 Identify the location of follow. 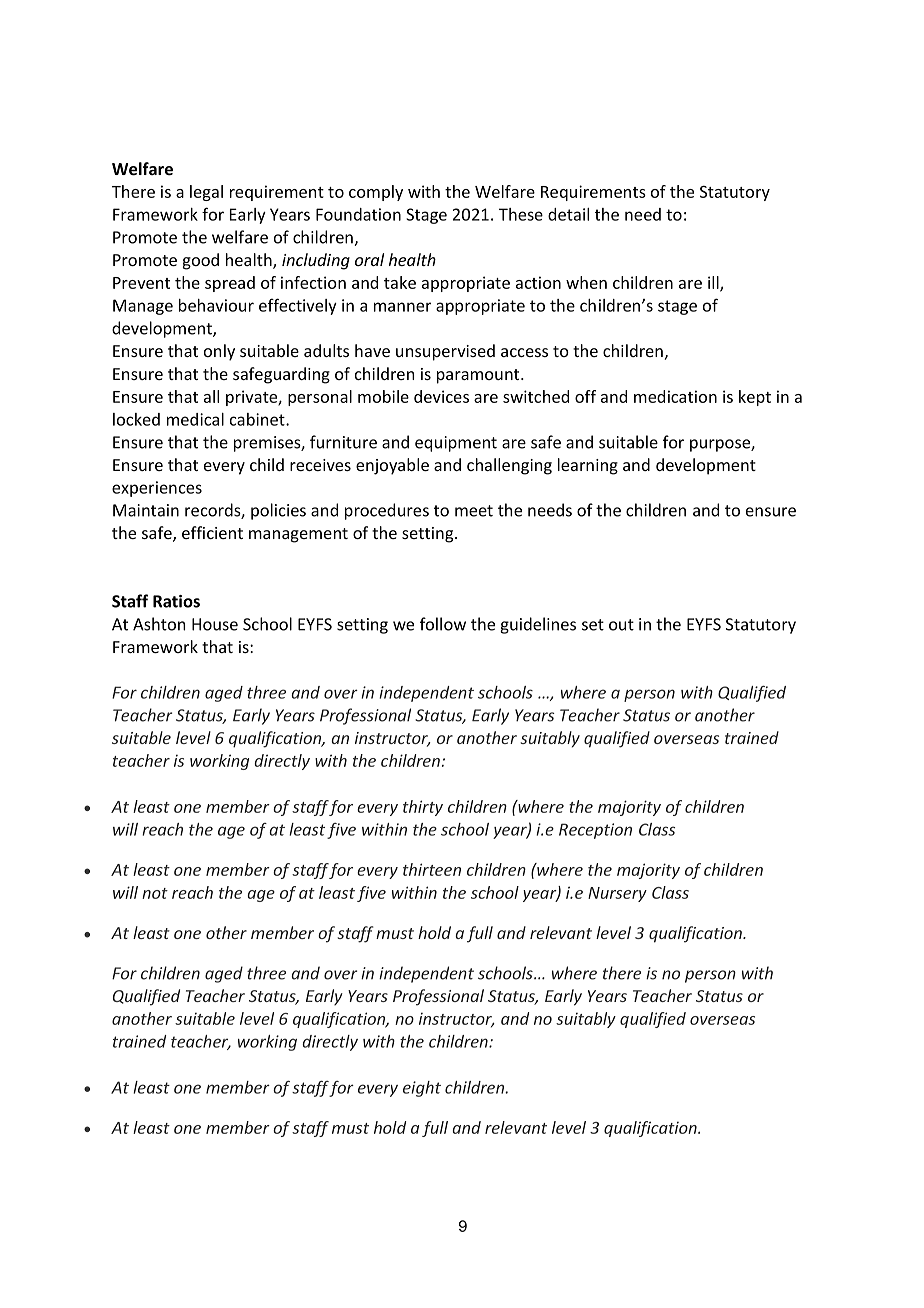
(443, 624).
